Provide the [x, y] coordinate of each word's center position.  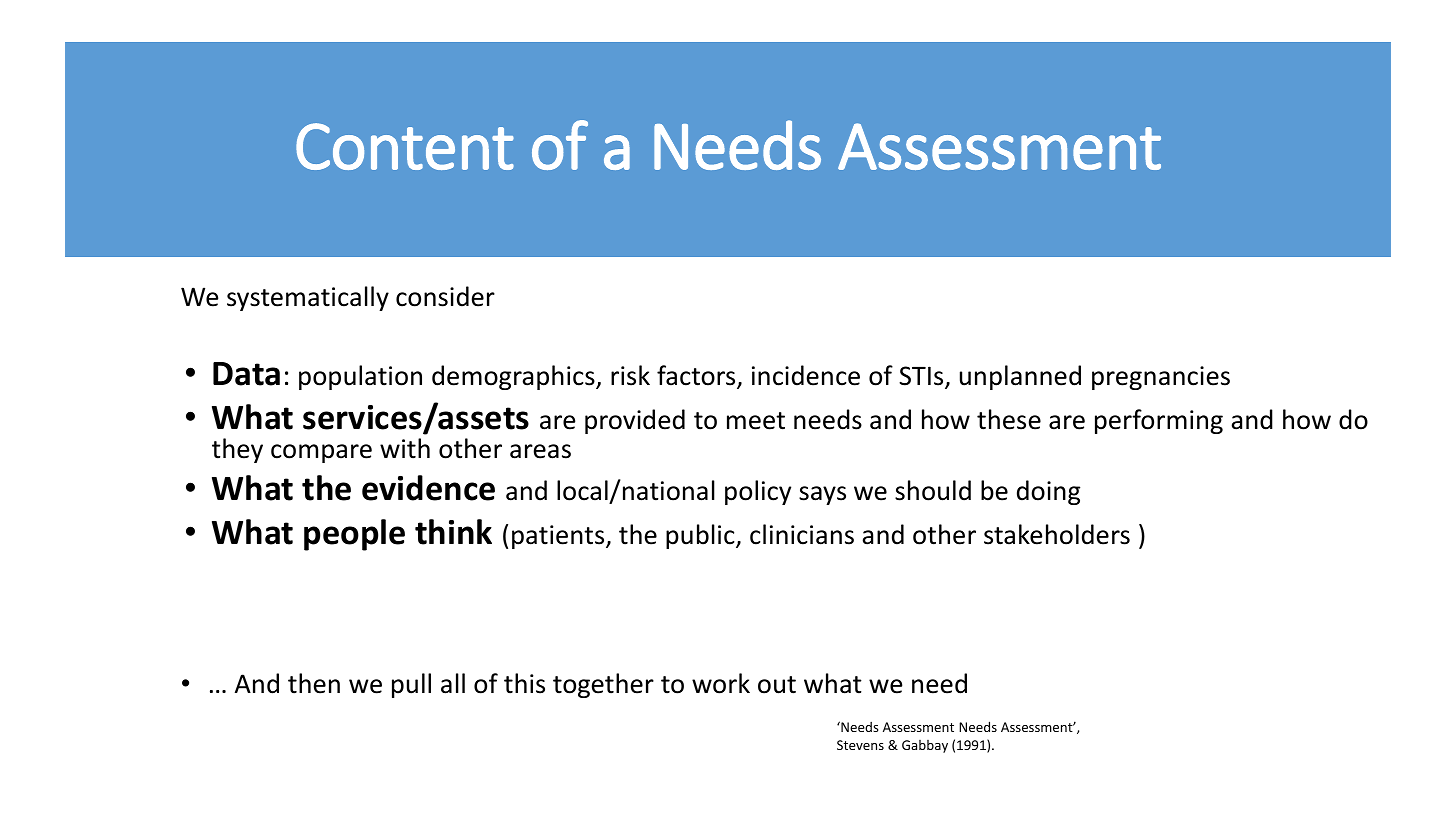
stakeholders [1057, 534]
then [314, 683]
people [354, 535]
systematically [308, 298]
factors [697, 376]
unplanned [1020, 377]
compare [321, 453]
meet [756, 421]
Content [405, 146]
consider [445, 296]
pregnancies [1161, 378]
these [1009, 419]
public [701, 536]
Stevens [860, 745]
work [721, 683]
